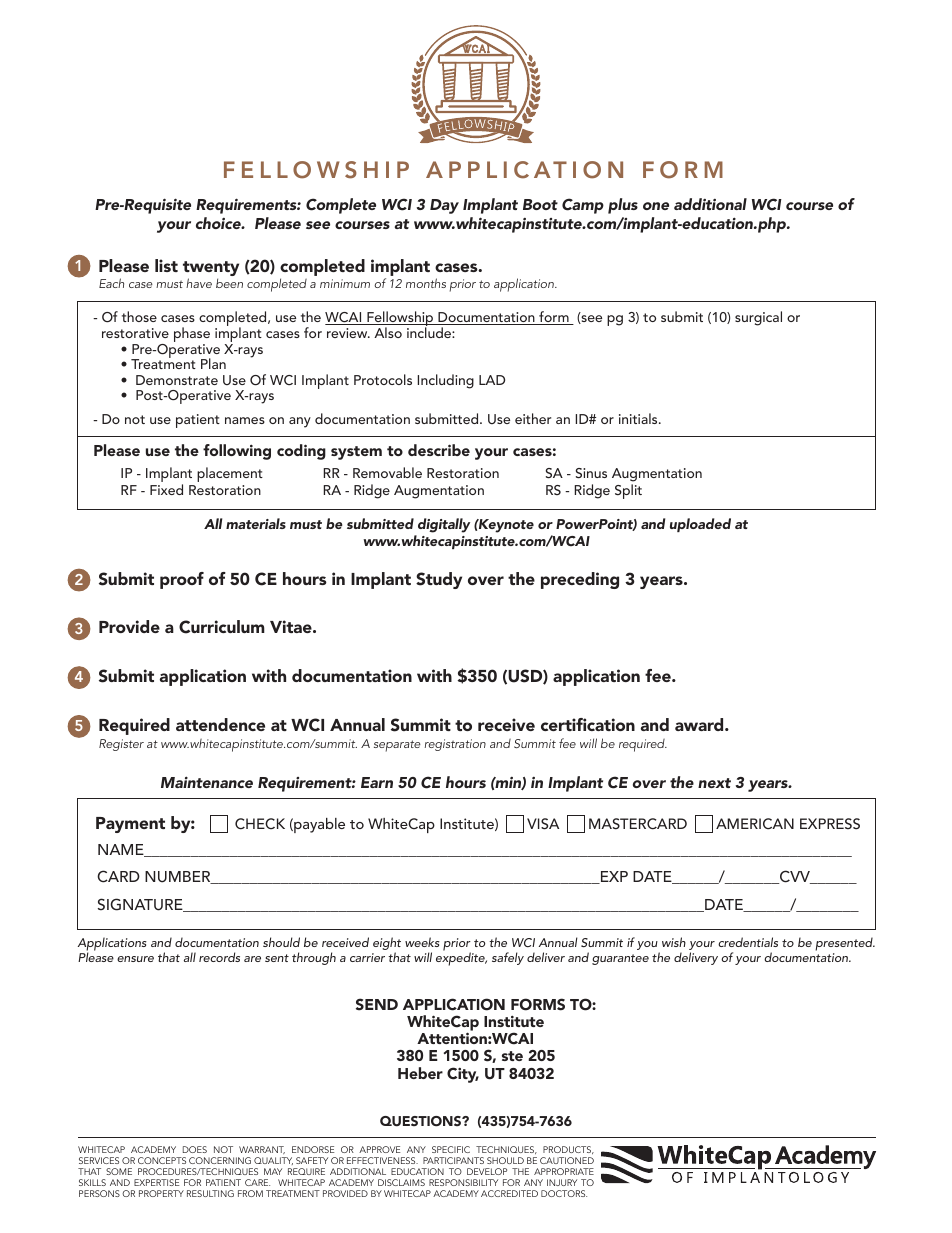 The height and width of the screenshot is (1233, 952). Describe the element at coordinates (623, 206) in the screenshot. I see `plus` at that location.
